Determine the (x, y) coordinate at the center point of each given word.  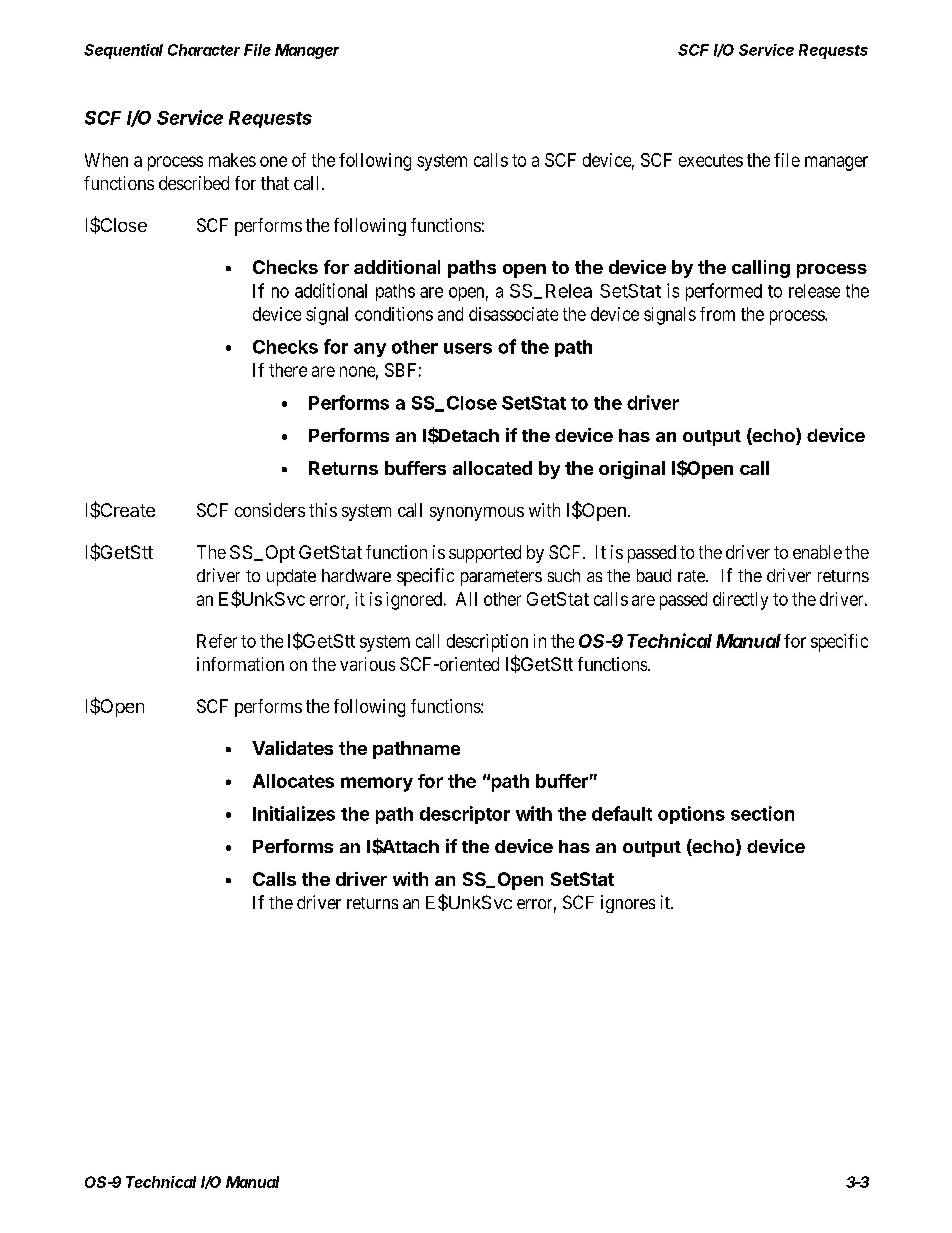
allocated (492, 468)
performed (724, 292)
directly (740, 601)
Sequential (123, 51)
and (450, 314)
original (632, 470)
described (194, 183)
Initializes (294, 813)
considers (270, 510)
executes (711, 160)
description (487, 643)
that (275, 183)
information (240, 664)
